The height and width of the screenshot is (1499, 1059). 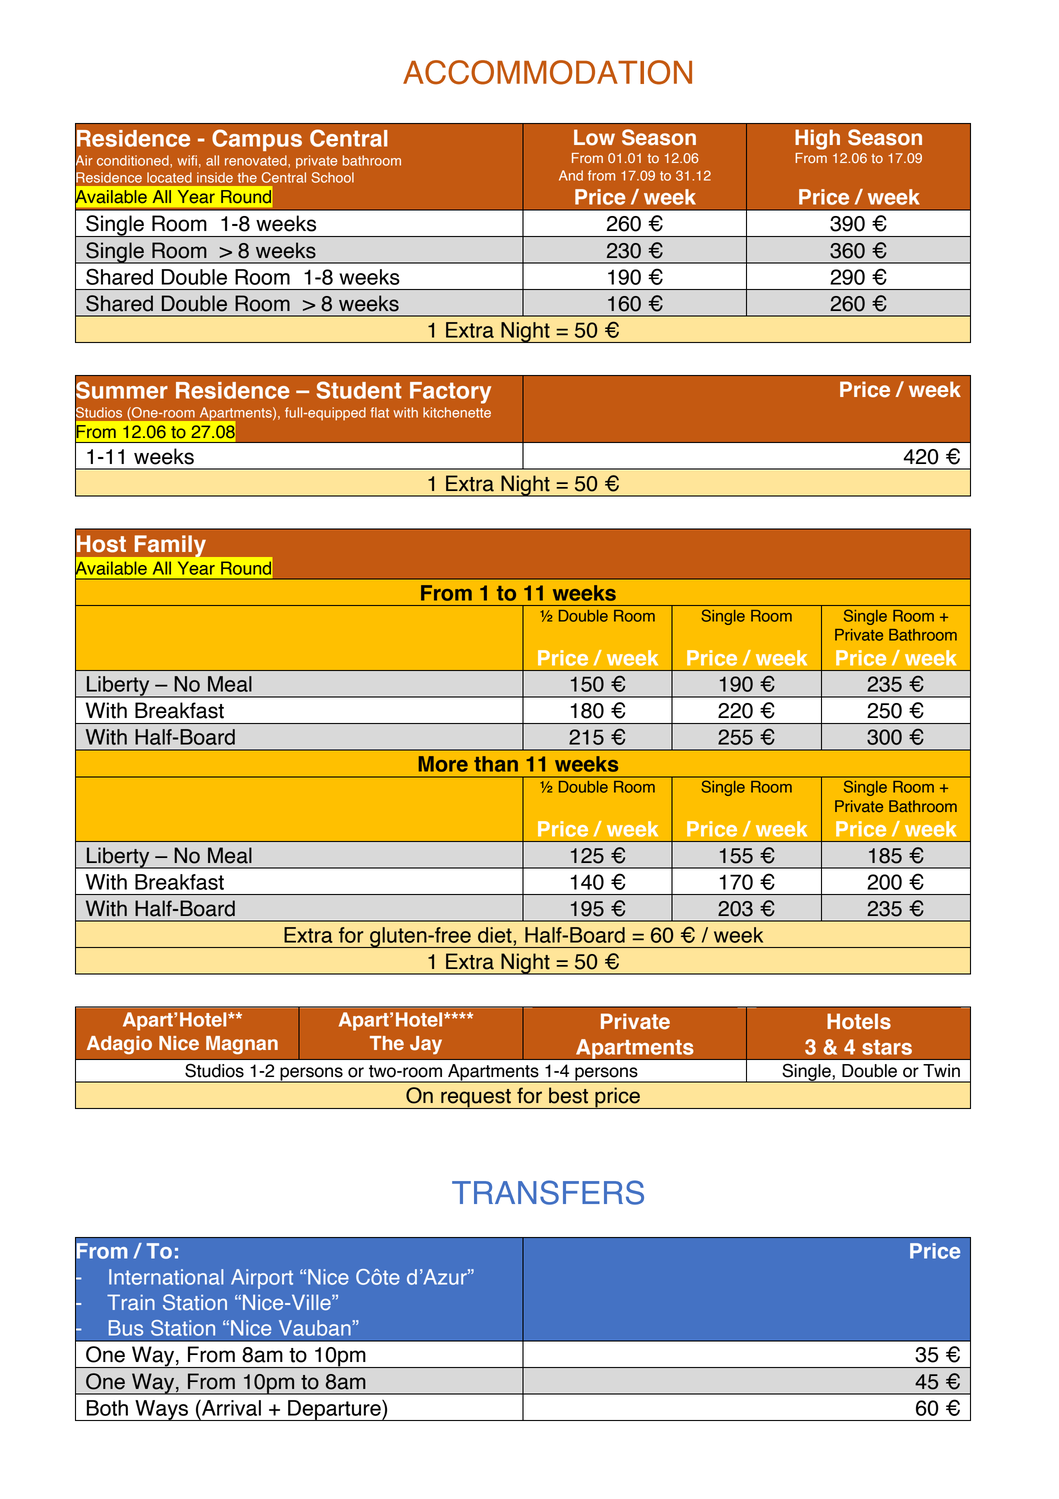 What do you see at coordinates (457, 412) in the screenshot?
I see `kitchenette` at bounding box center [457, 412].
